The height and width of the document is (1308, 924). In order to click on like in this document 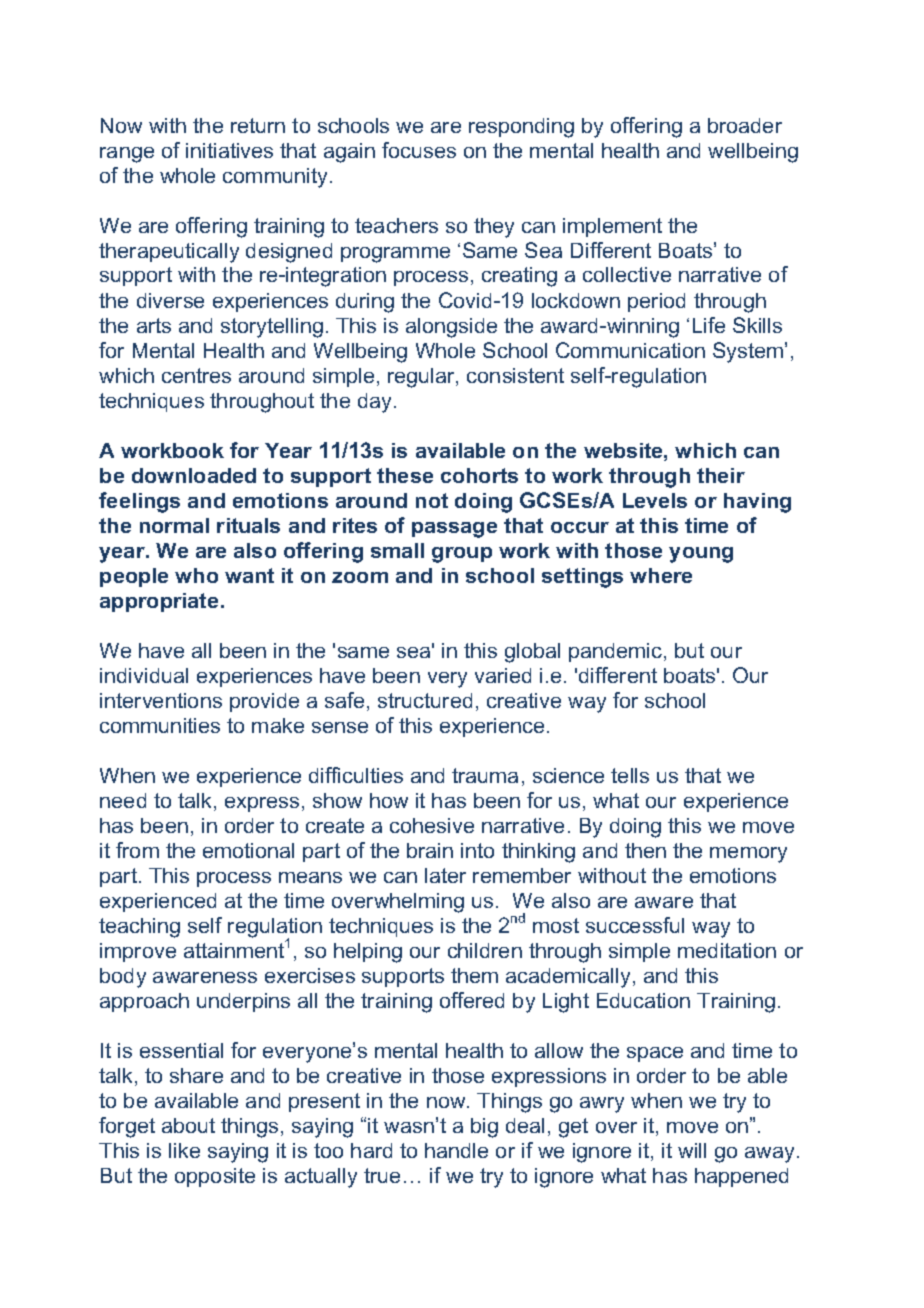, I will do `click(184, 1150)`.
